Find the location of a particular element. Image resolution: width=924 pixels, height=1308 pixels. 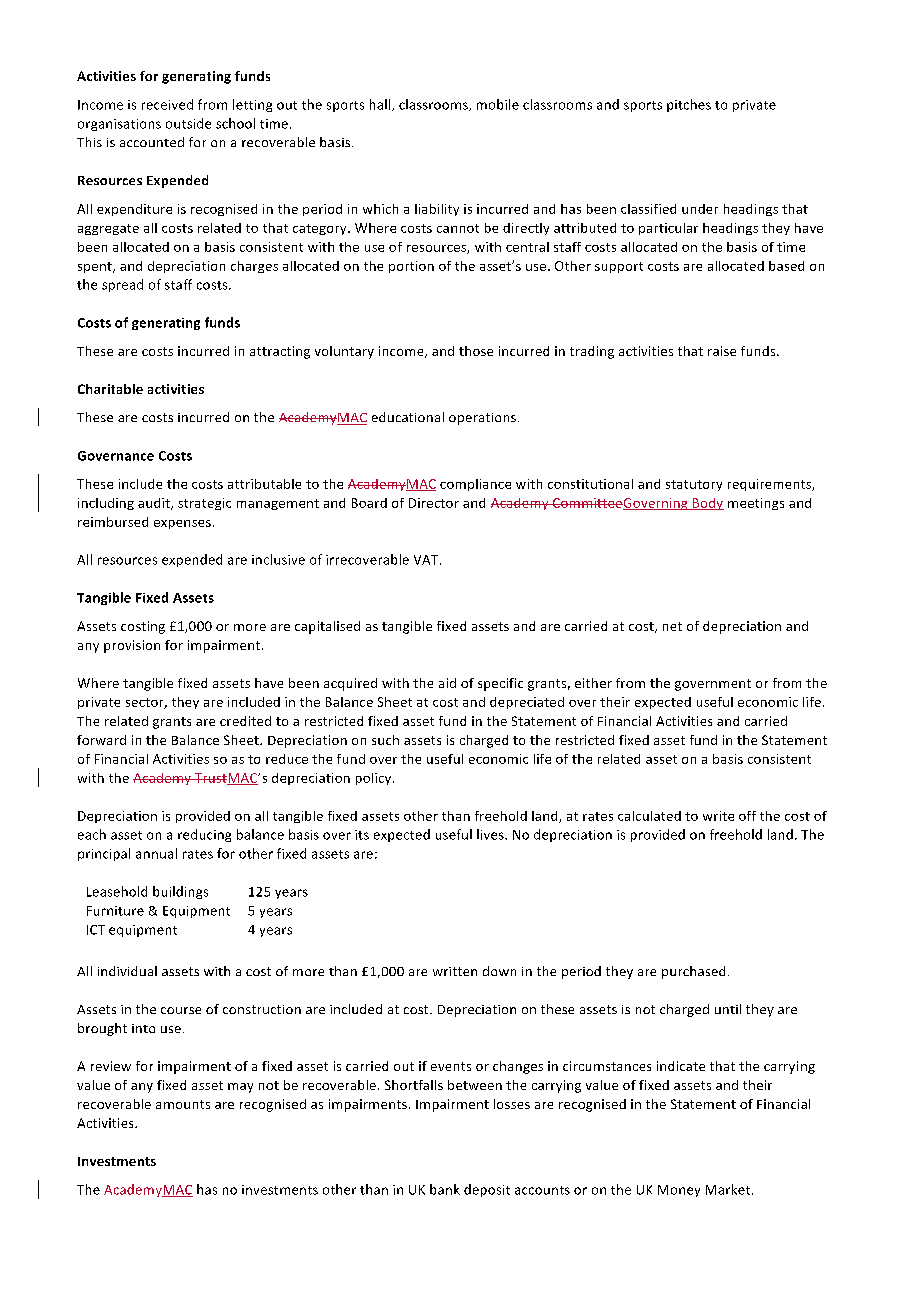

aid is located at coordinates (447, 683).
